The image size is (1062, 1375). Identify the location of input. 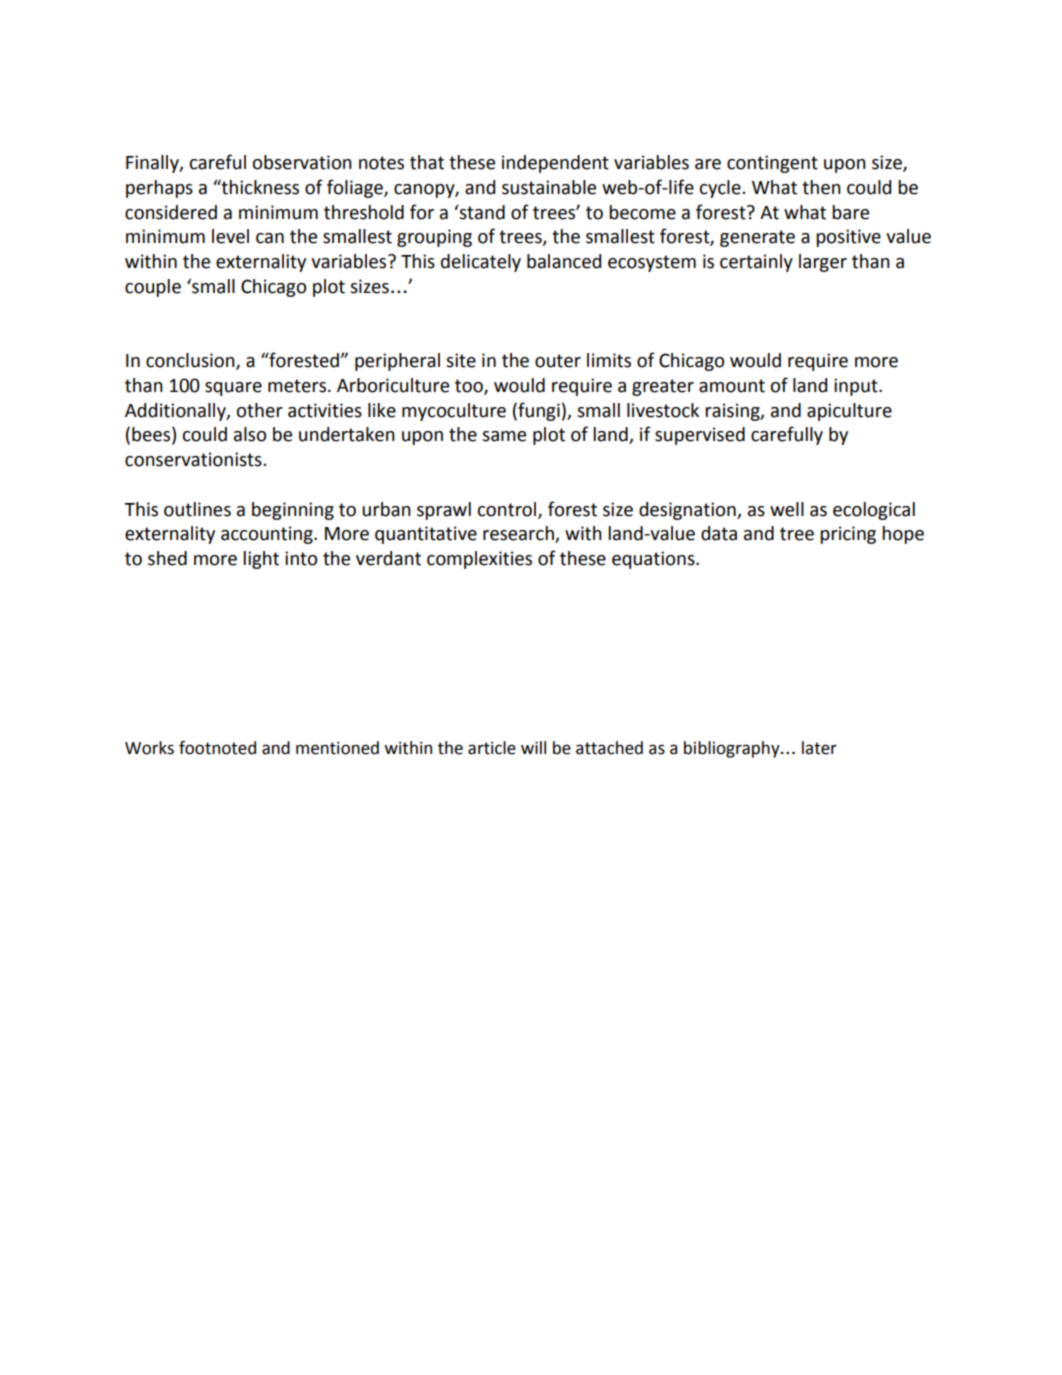
(857, 387).
